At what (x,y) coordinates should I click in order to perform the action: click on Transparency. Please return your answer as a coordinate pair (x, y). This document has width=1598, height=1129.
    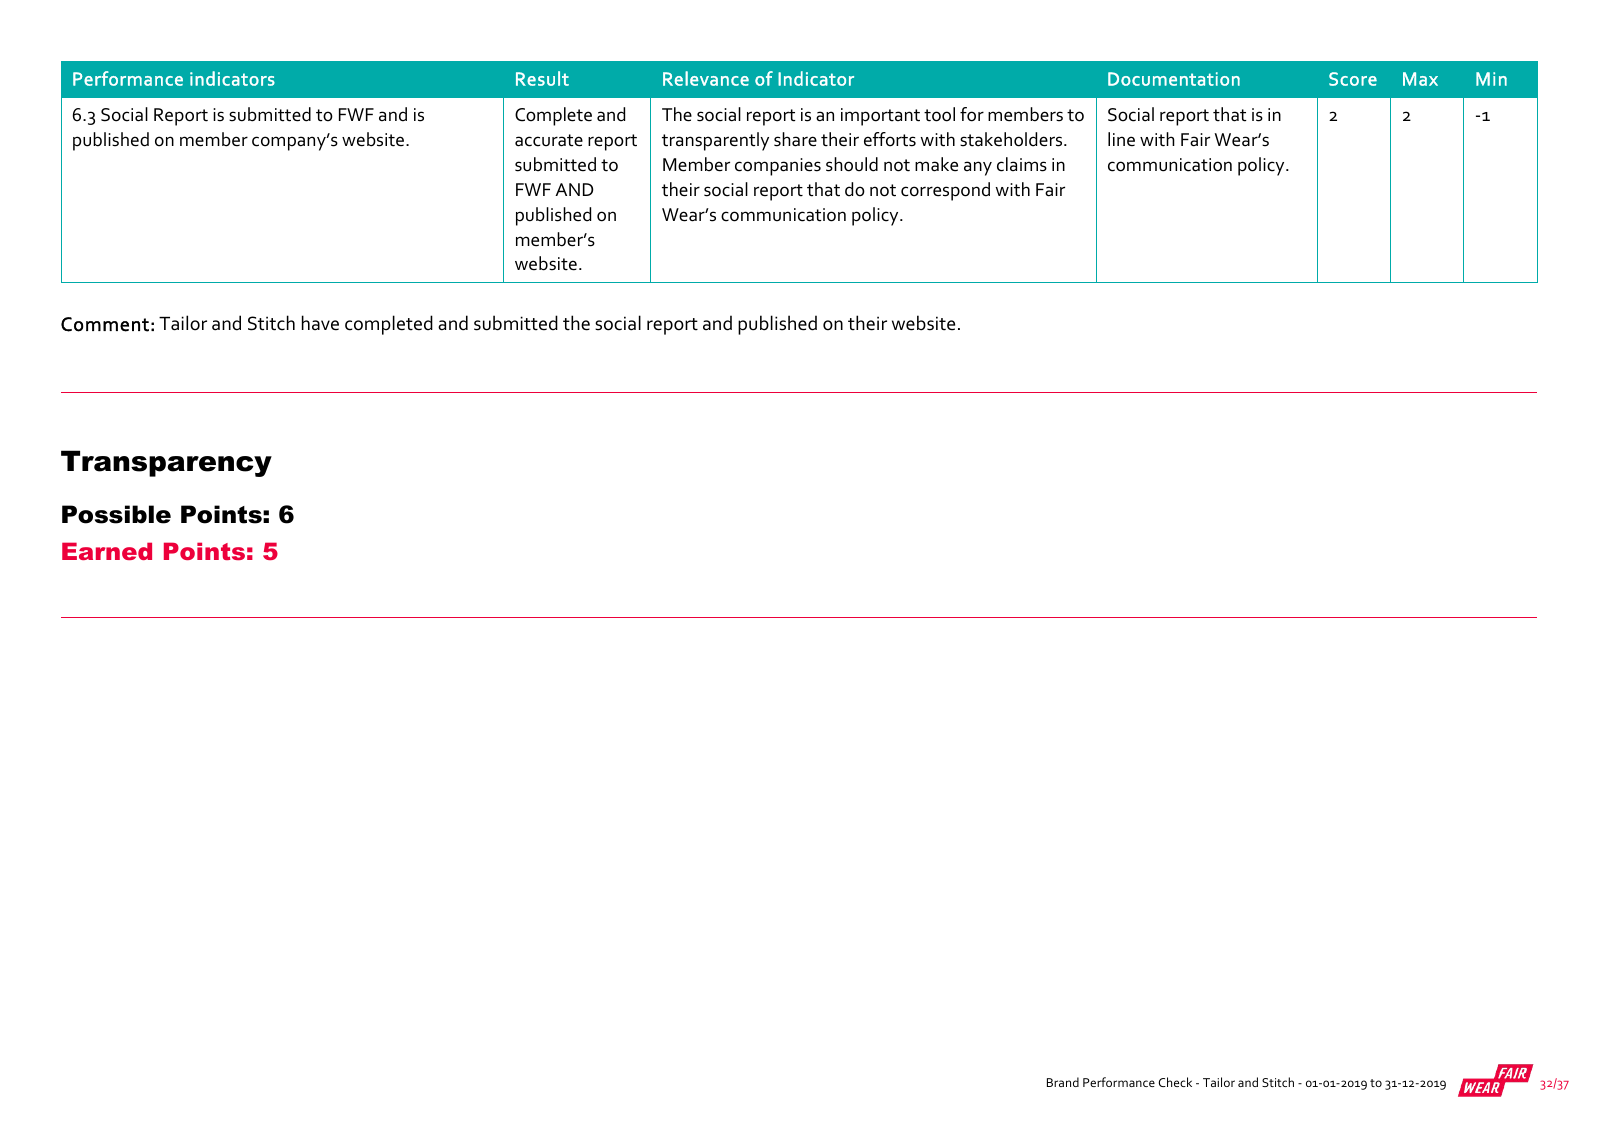
    Looking at the image, I should click on (166, 463).
